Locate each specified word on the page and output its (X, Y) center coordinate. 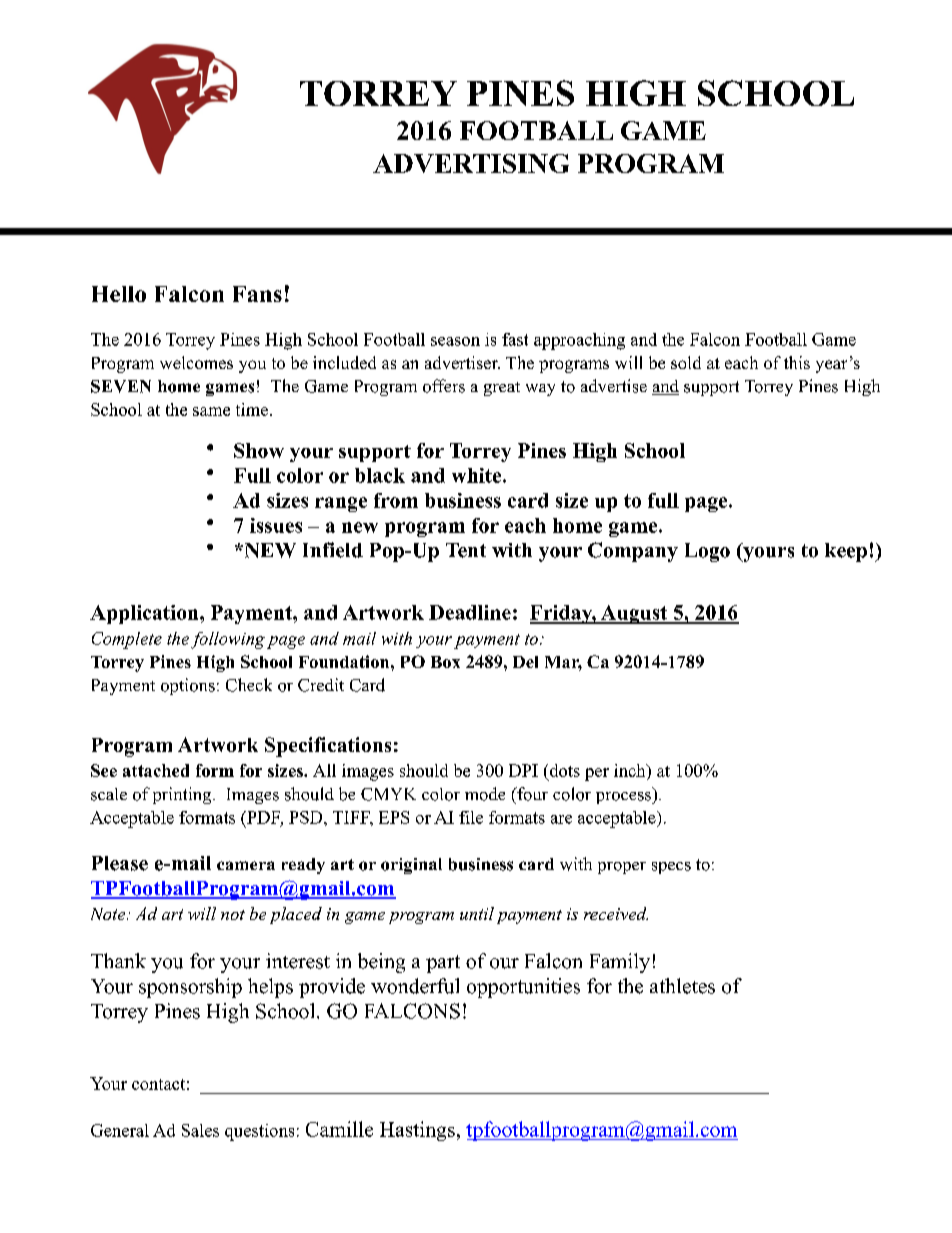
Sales (200, 1130)
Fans (257, 294)
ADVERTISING (471, 163)
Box (445, 662)
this (797, 362)
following (228, 640)
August (634, 614)
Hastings (417, 1131)
